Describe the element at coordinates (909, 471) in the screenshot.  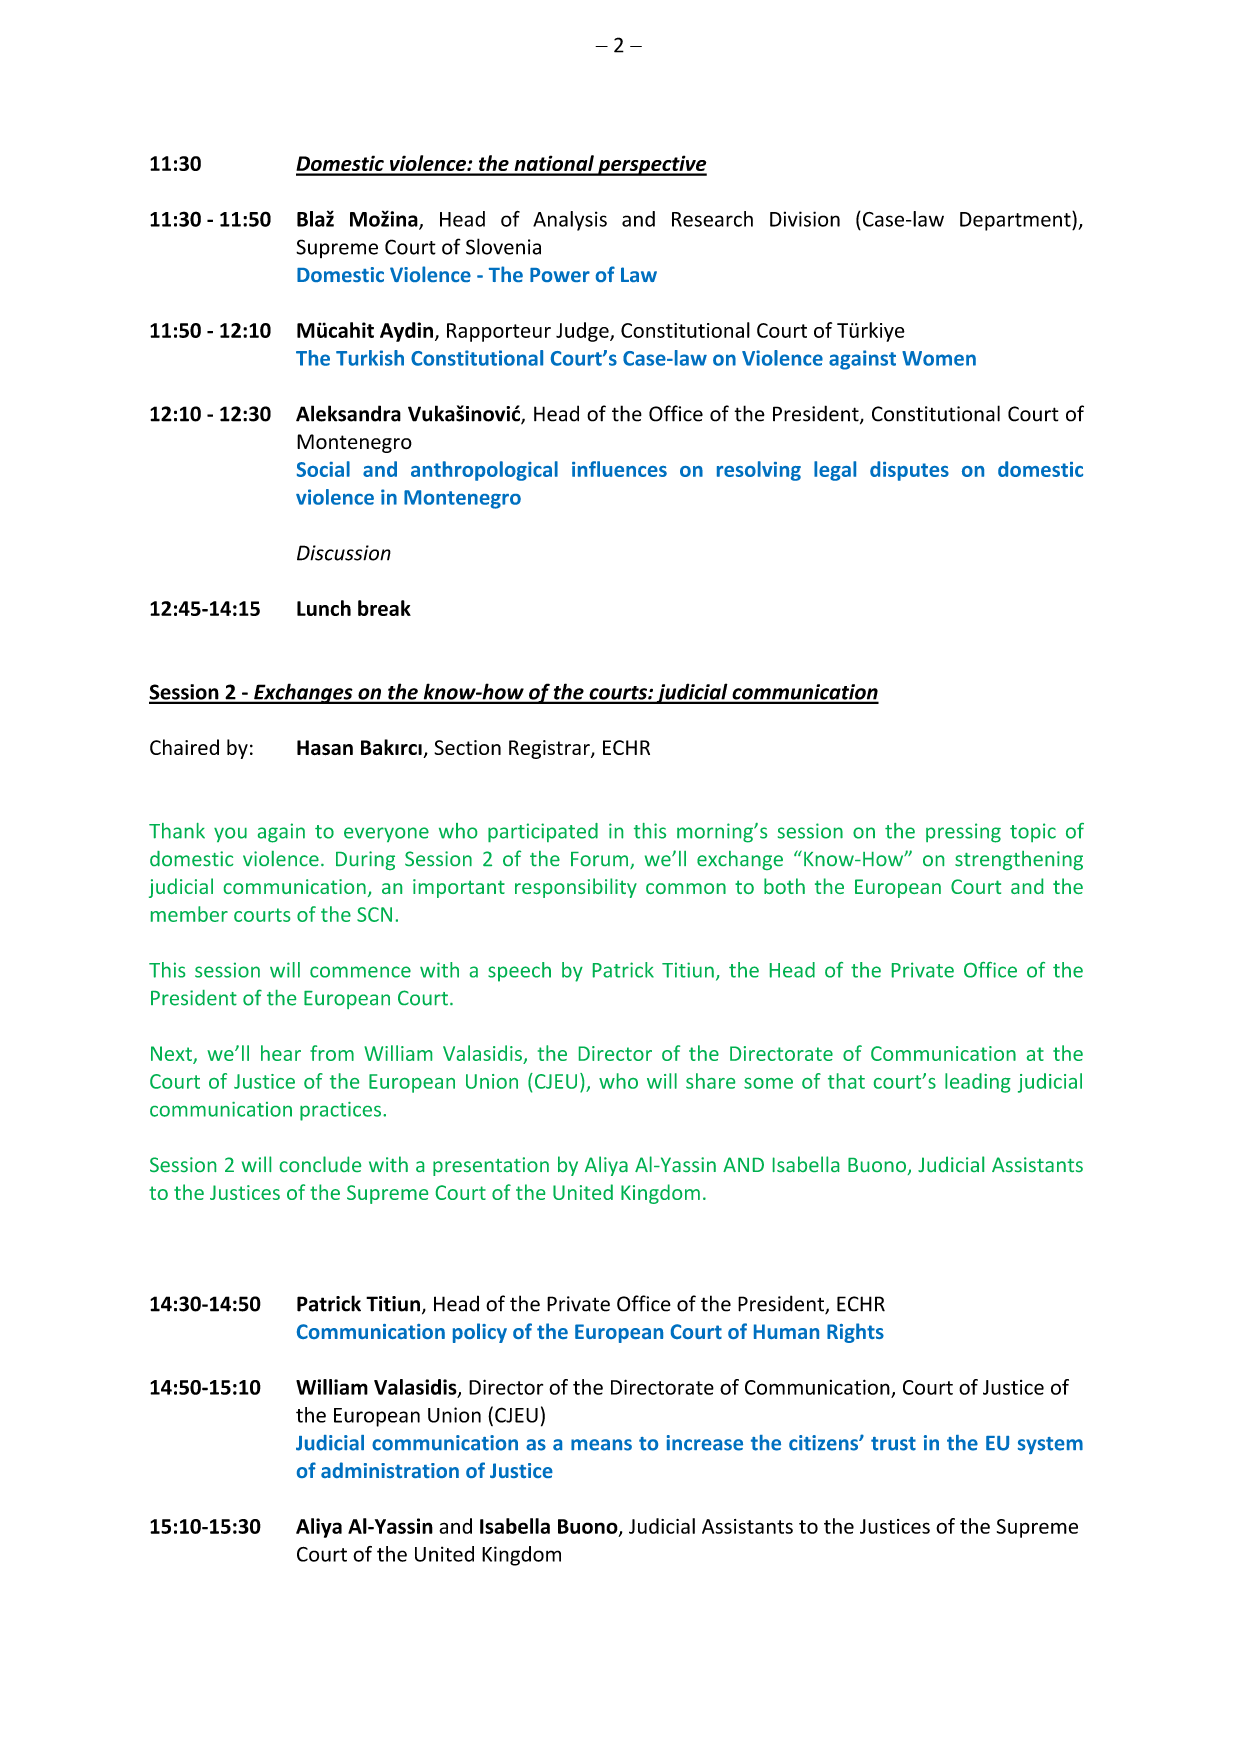
I see `disputes` at that location.
